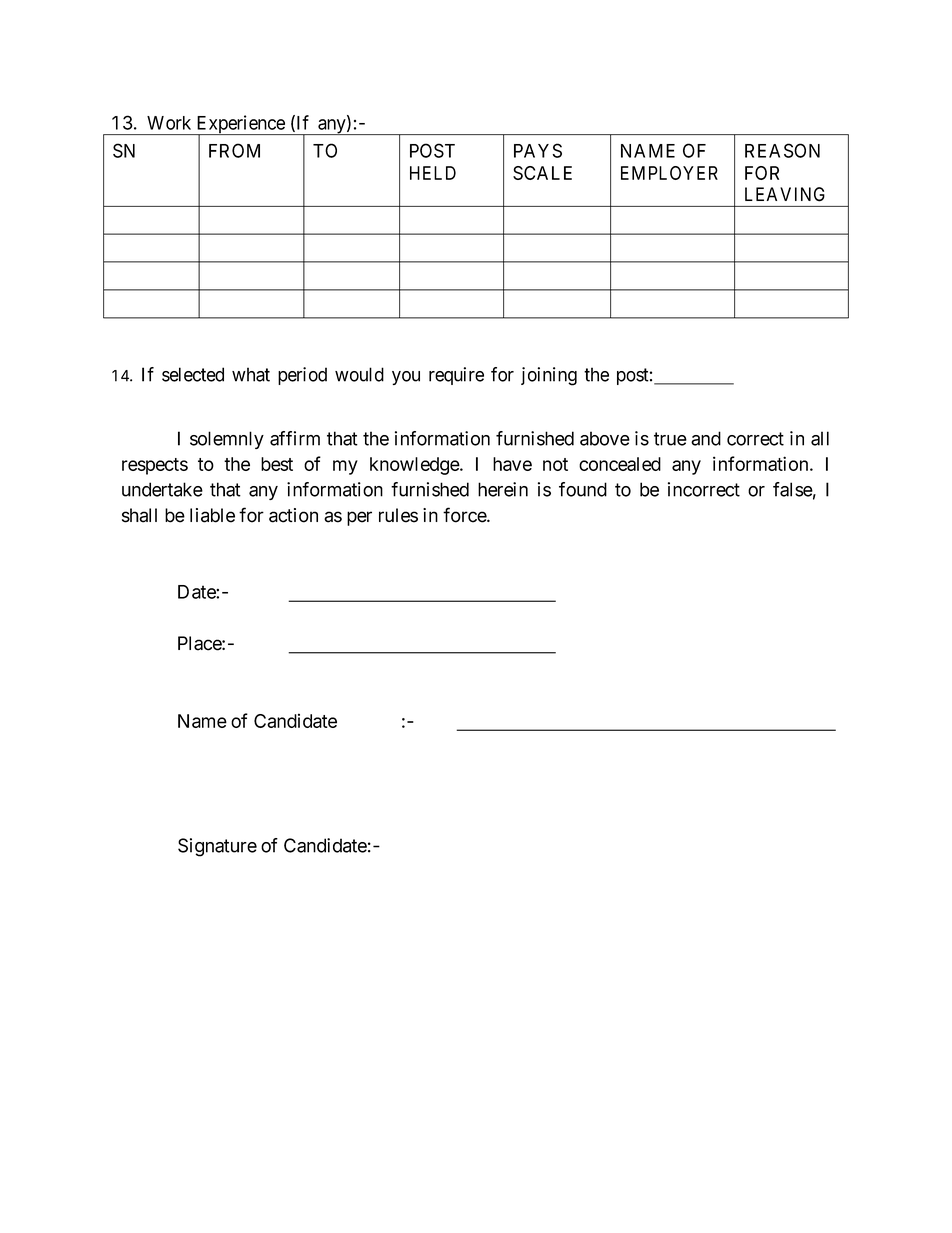 The width and height of the screenshot is (952, 1233). What do you see at coordinates (217, 847) in the screenshot?
I see `Signature` at bounding box center [217, 847].
